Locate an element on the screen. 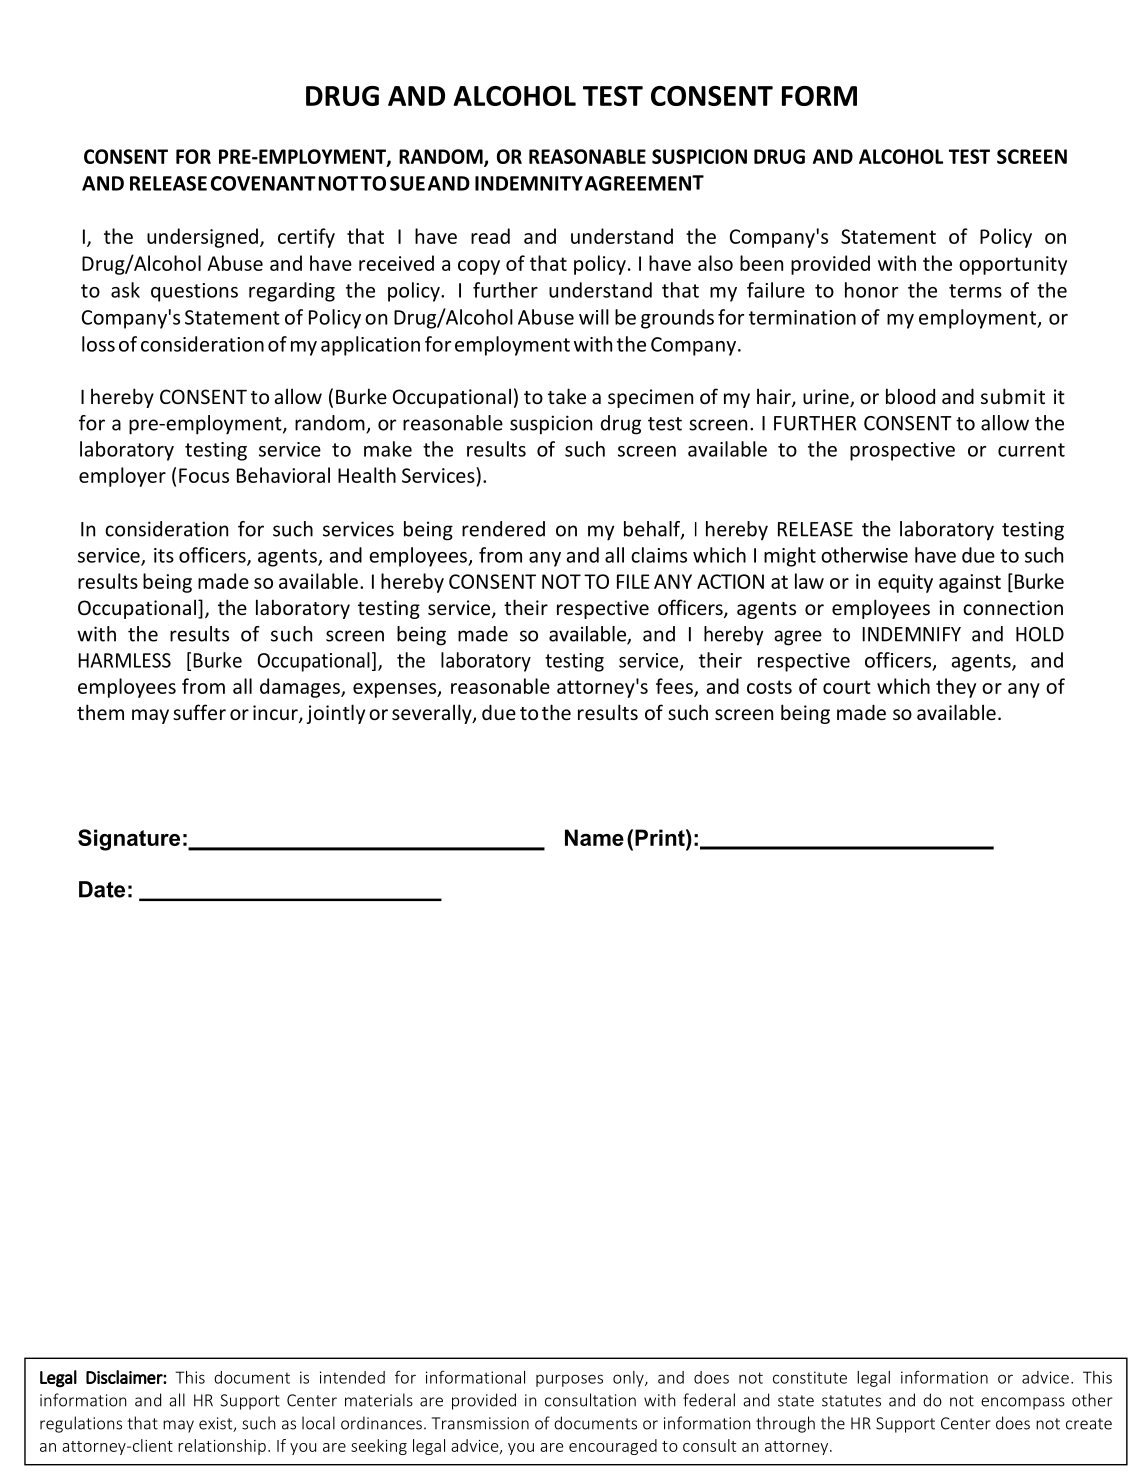 The height and width of the screenshot is (1482, 1145). Signature is located at coordinates (129, 840).
